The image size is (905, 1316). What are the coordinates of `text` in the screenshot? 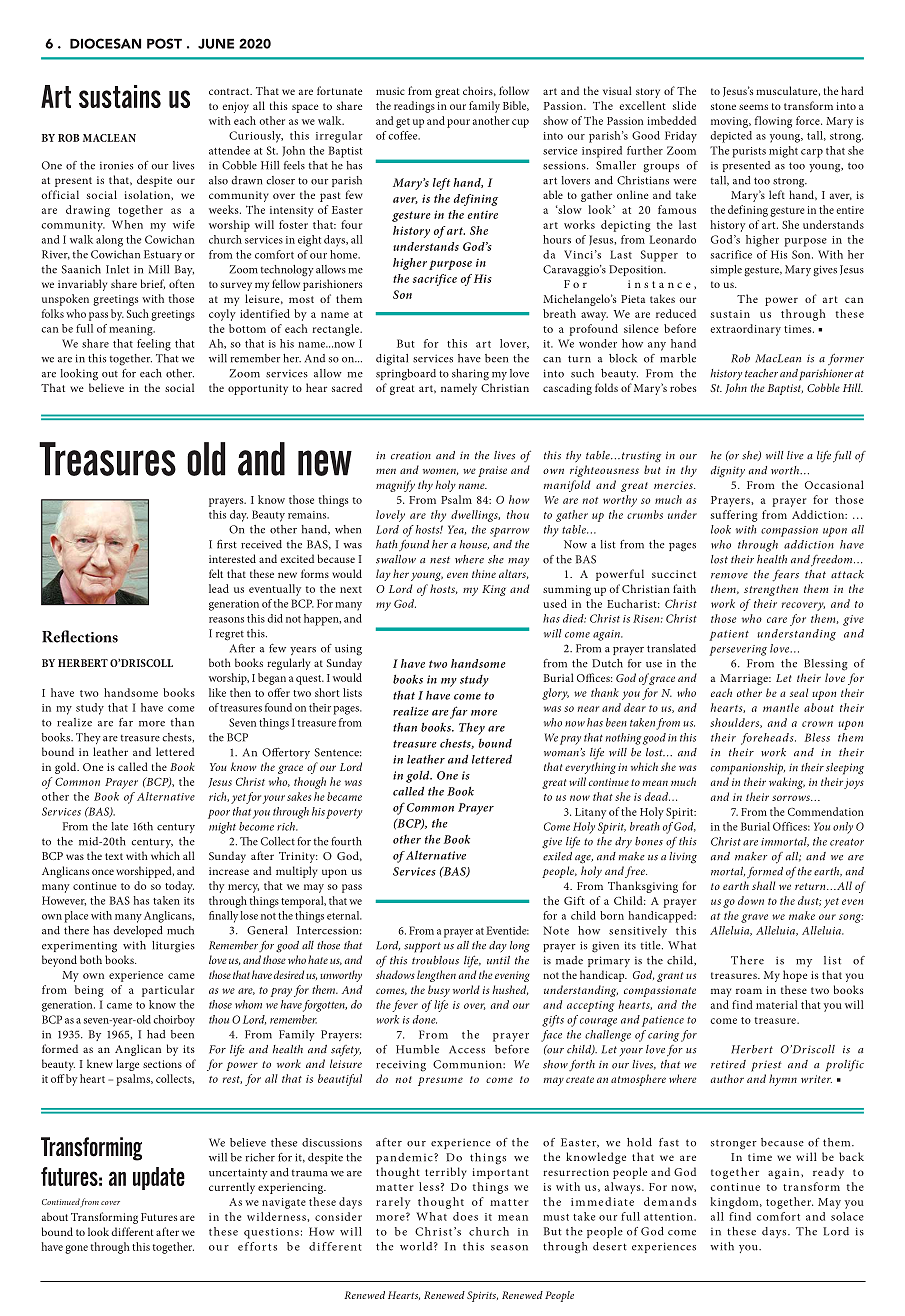 It's located at (114, 856).
